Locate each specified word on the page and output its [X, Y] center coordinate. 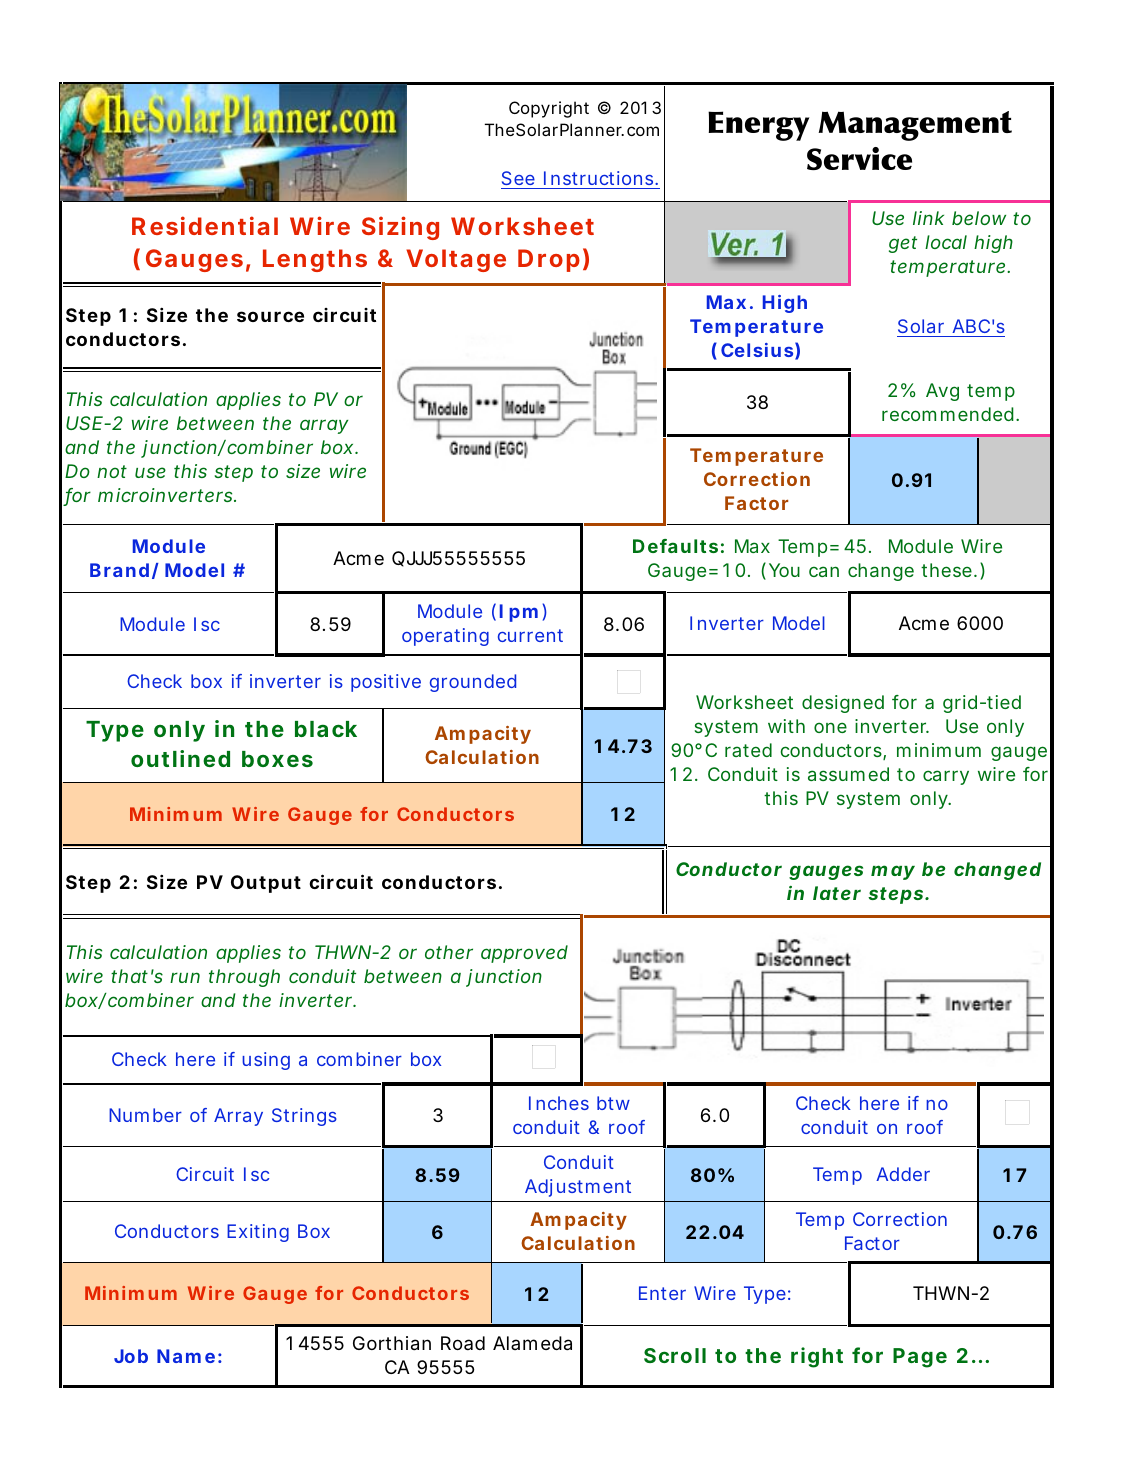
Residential [205, 225]
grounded [473, 683]
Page [920, 1358]
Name [186, 1356]
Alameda [532, 1343]
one [830, 727]
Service [859, 158]
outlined [180, 758]
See [518, 178]
